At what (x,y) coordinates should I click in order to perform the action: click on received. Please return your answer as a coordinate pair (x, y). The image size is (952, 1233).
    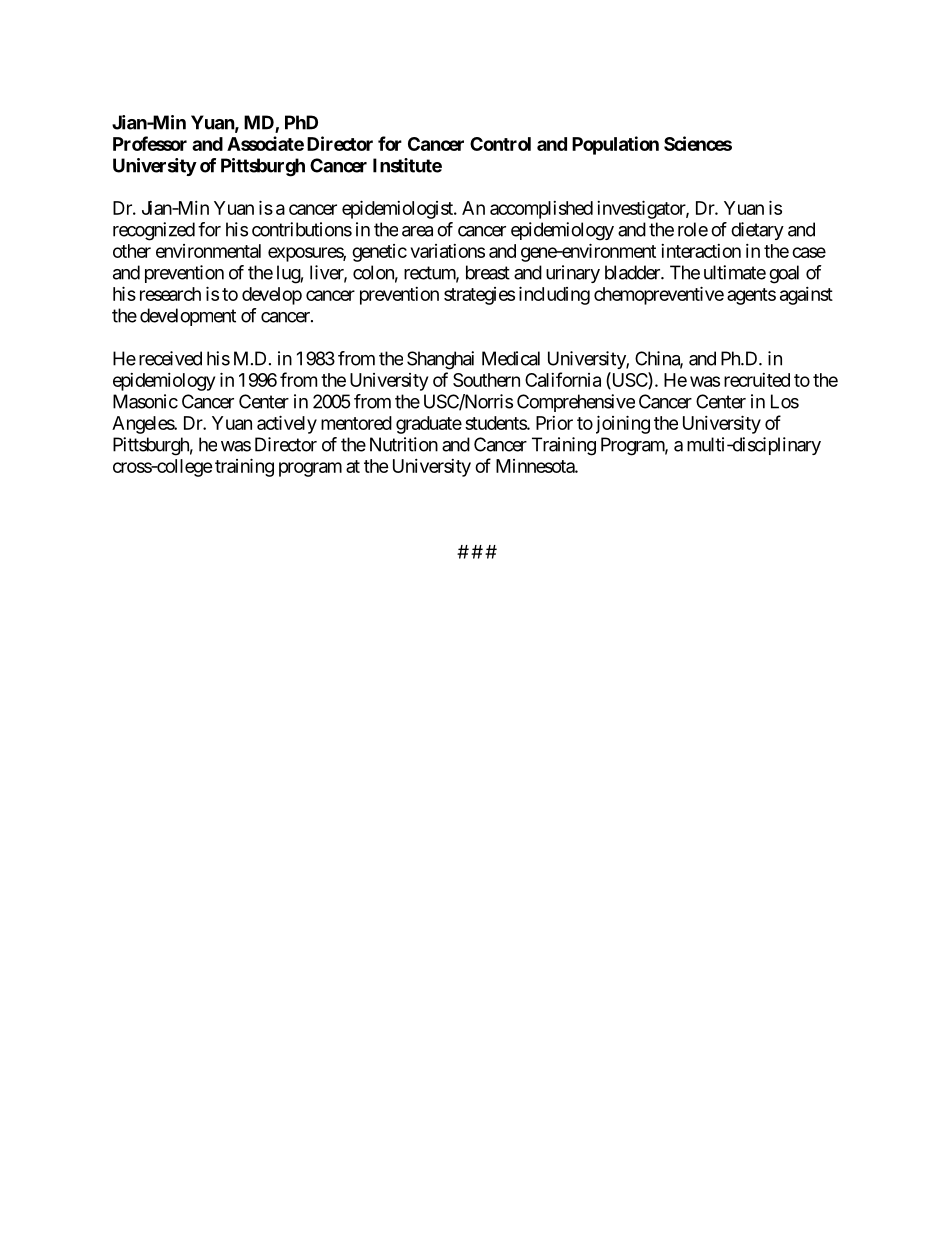
    Looking at the image, I should click on (170, 358).
